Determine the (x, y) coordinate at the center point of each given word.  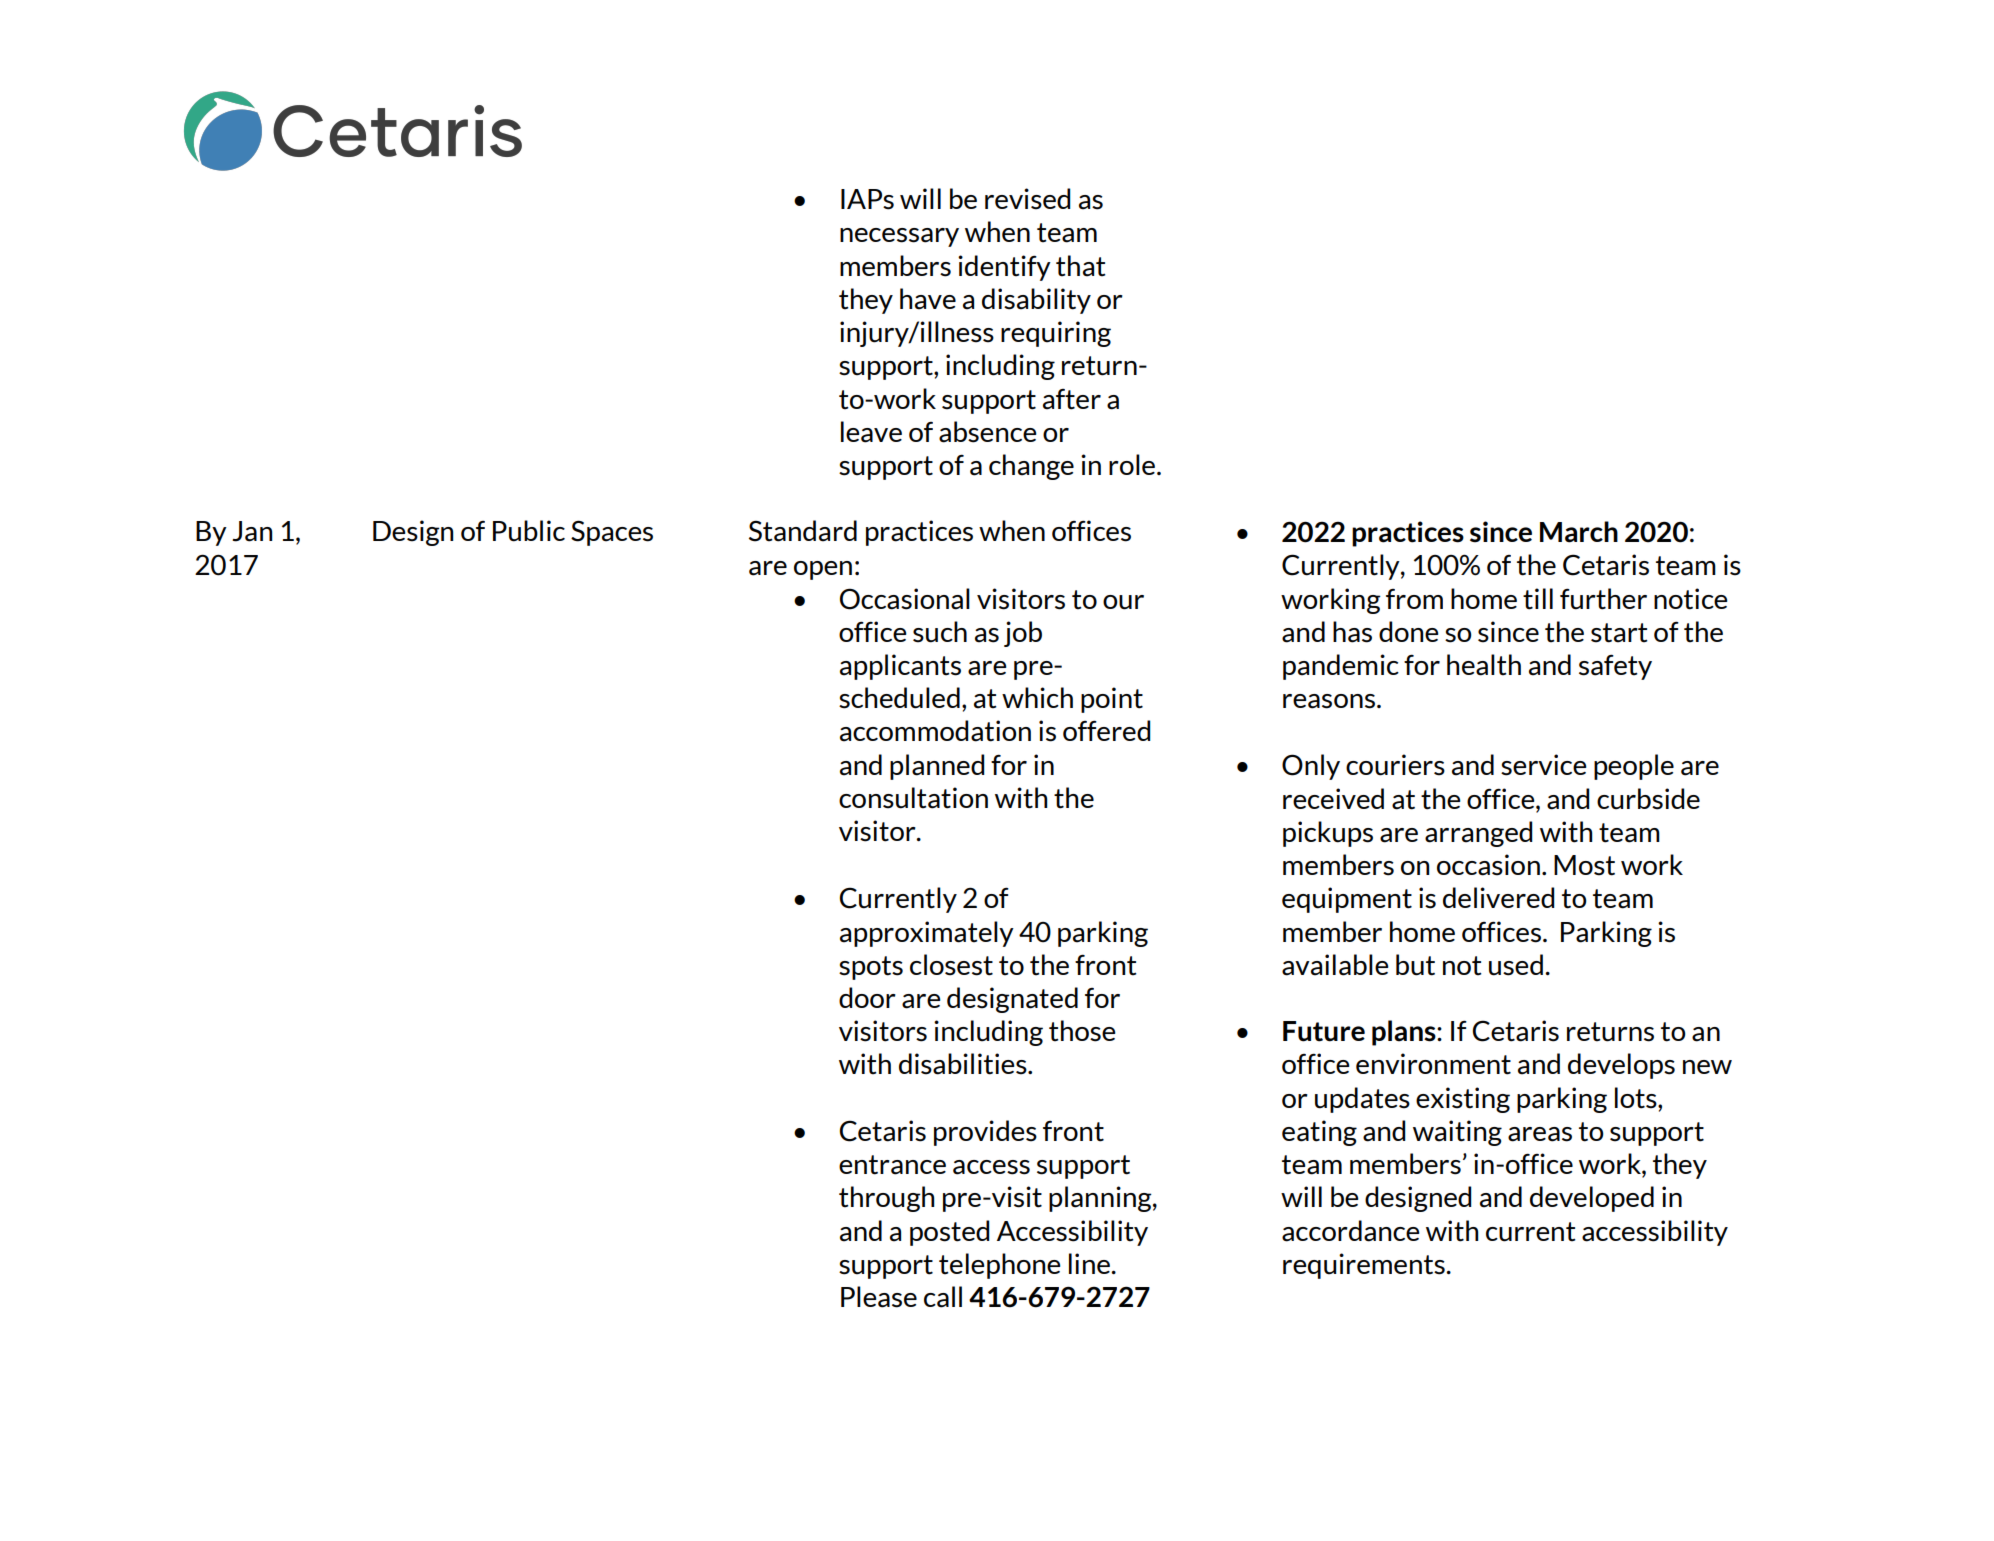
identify (1004, 268)
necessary (899, 237)
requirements (1365, 1266)
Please (879, 1297)
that (1081, 266)
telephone (1000, 1266)
